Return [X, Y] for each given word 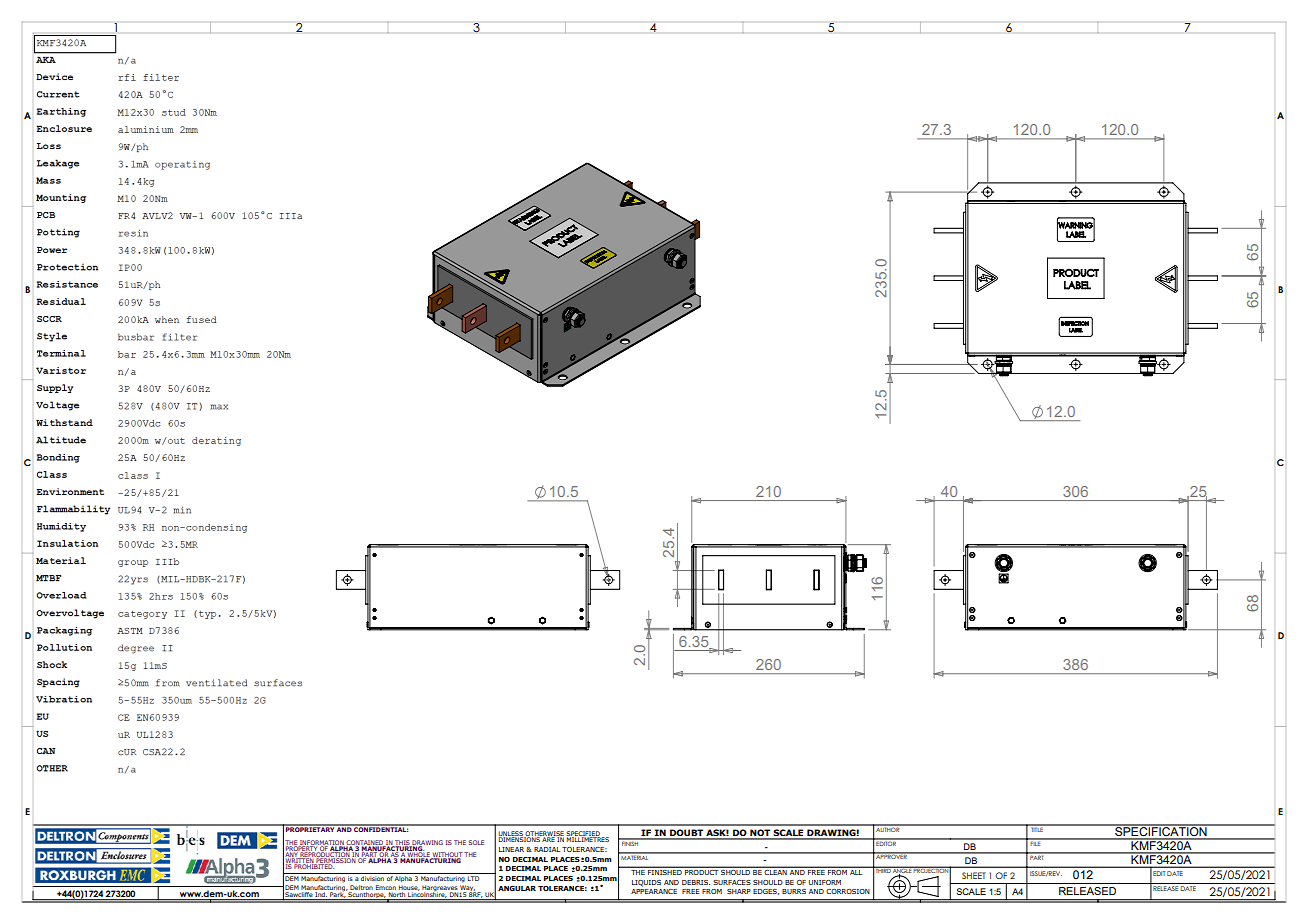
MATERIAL [635, 856]
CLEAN [776, 871]
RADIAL [547, 849]
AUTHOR [888, 828]
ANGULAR [517, 888]
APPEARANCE [654, 891]
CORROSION [848, 891]
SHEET [974, 875]
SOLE [476, 842]
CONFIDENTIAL [380, 828]
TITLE [1037, 828]
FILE [1036, 842]
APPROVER [891, 856]
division [372, 877]
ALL [856, 871]
